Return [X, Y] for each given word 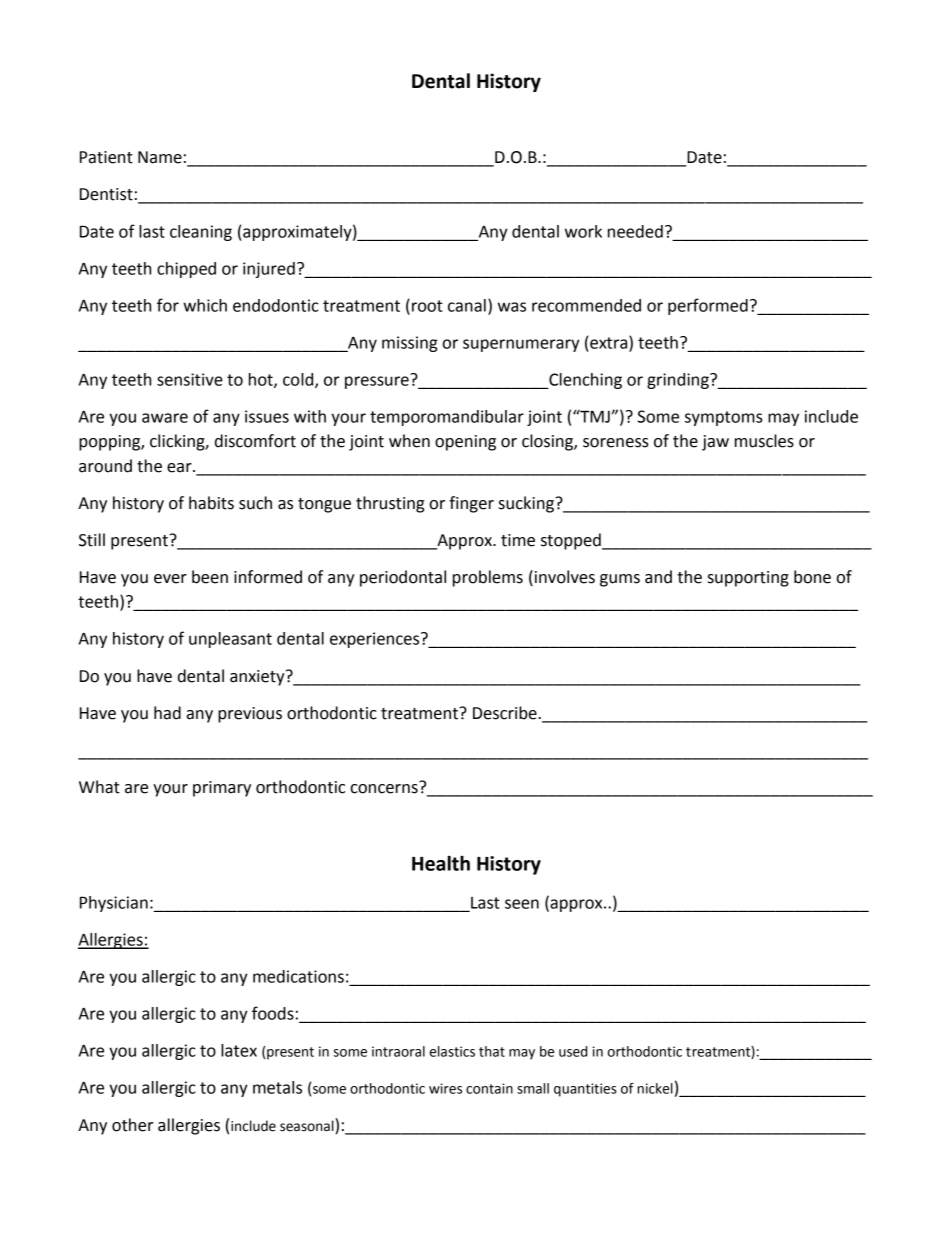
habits [211, 503]
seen [522, 904]
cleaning [201, 233]
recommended [586, 305]
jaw [715, 443]
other [132, 1125]
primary [222, 789]
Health [441, 863]
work [583, 231]
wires [445, 1088]
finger [471, 504]
